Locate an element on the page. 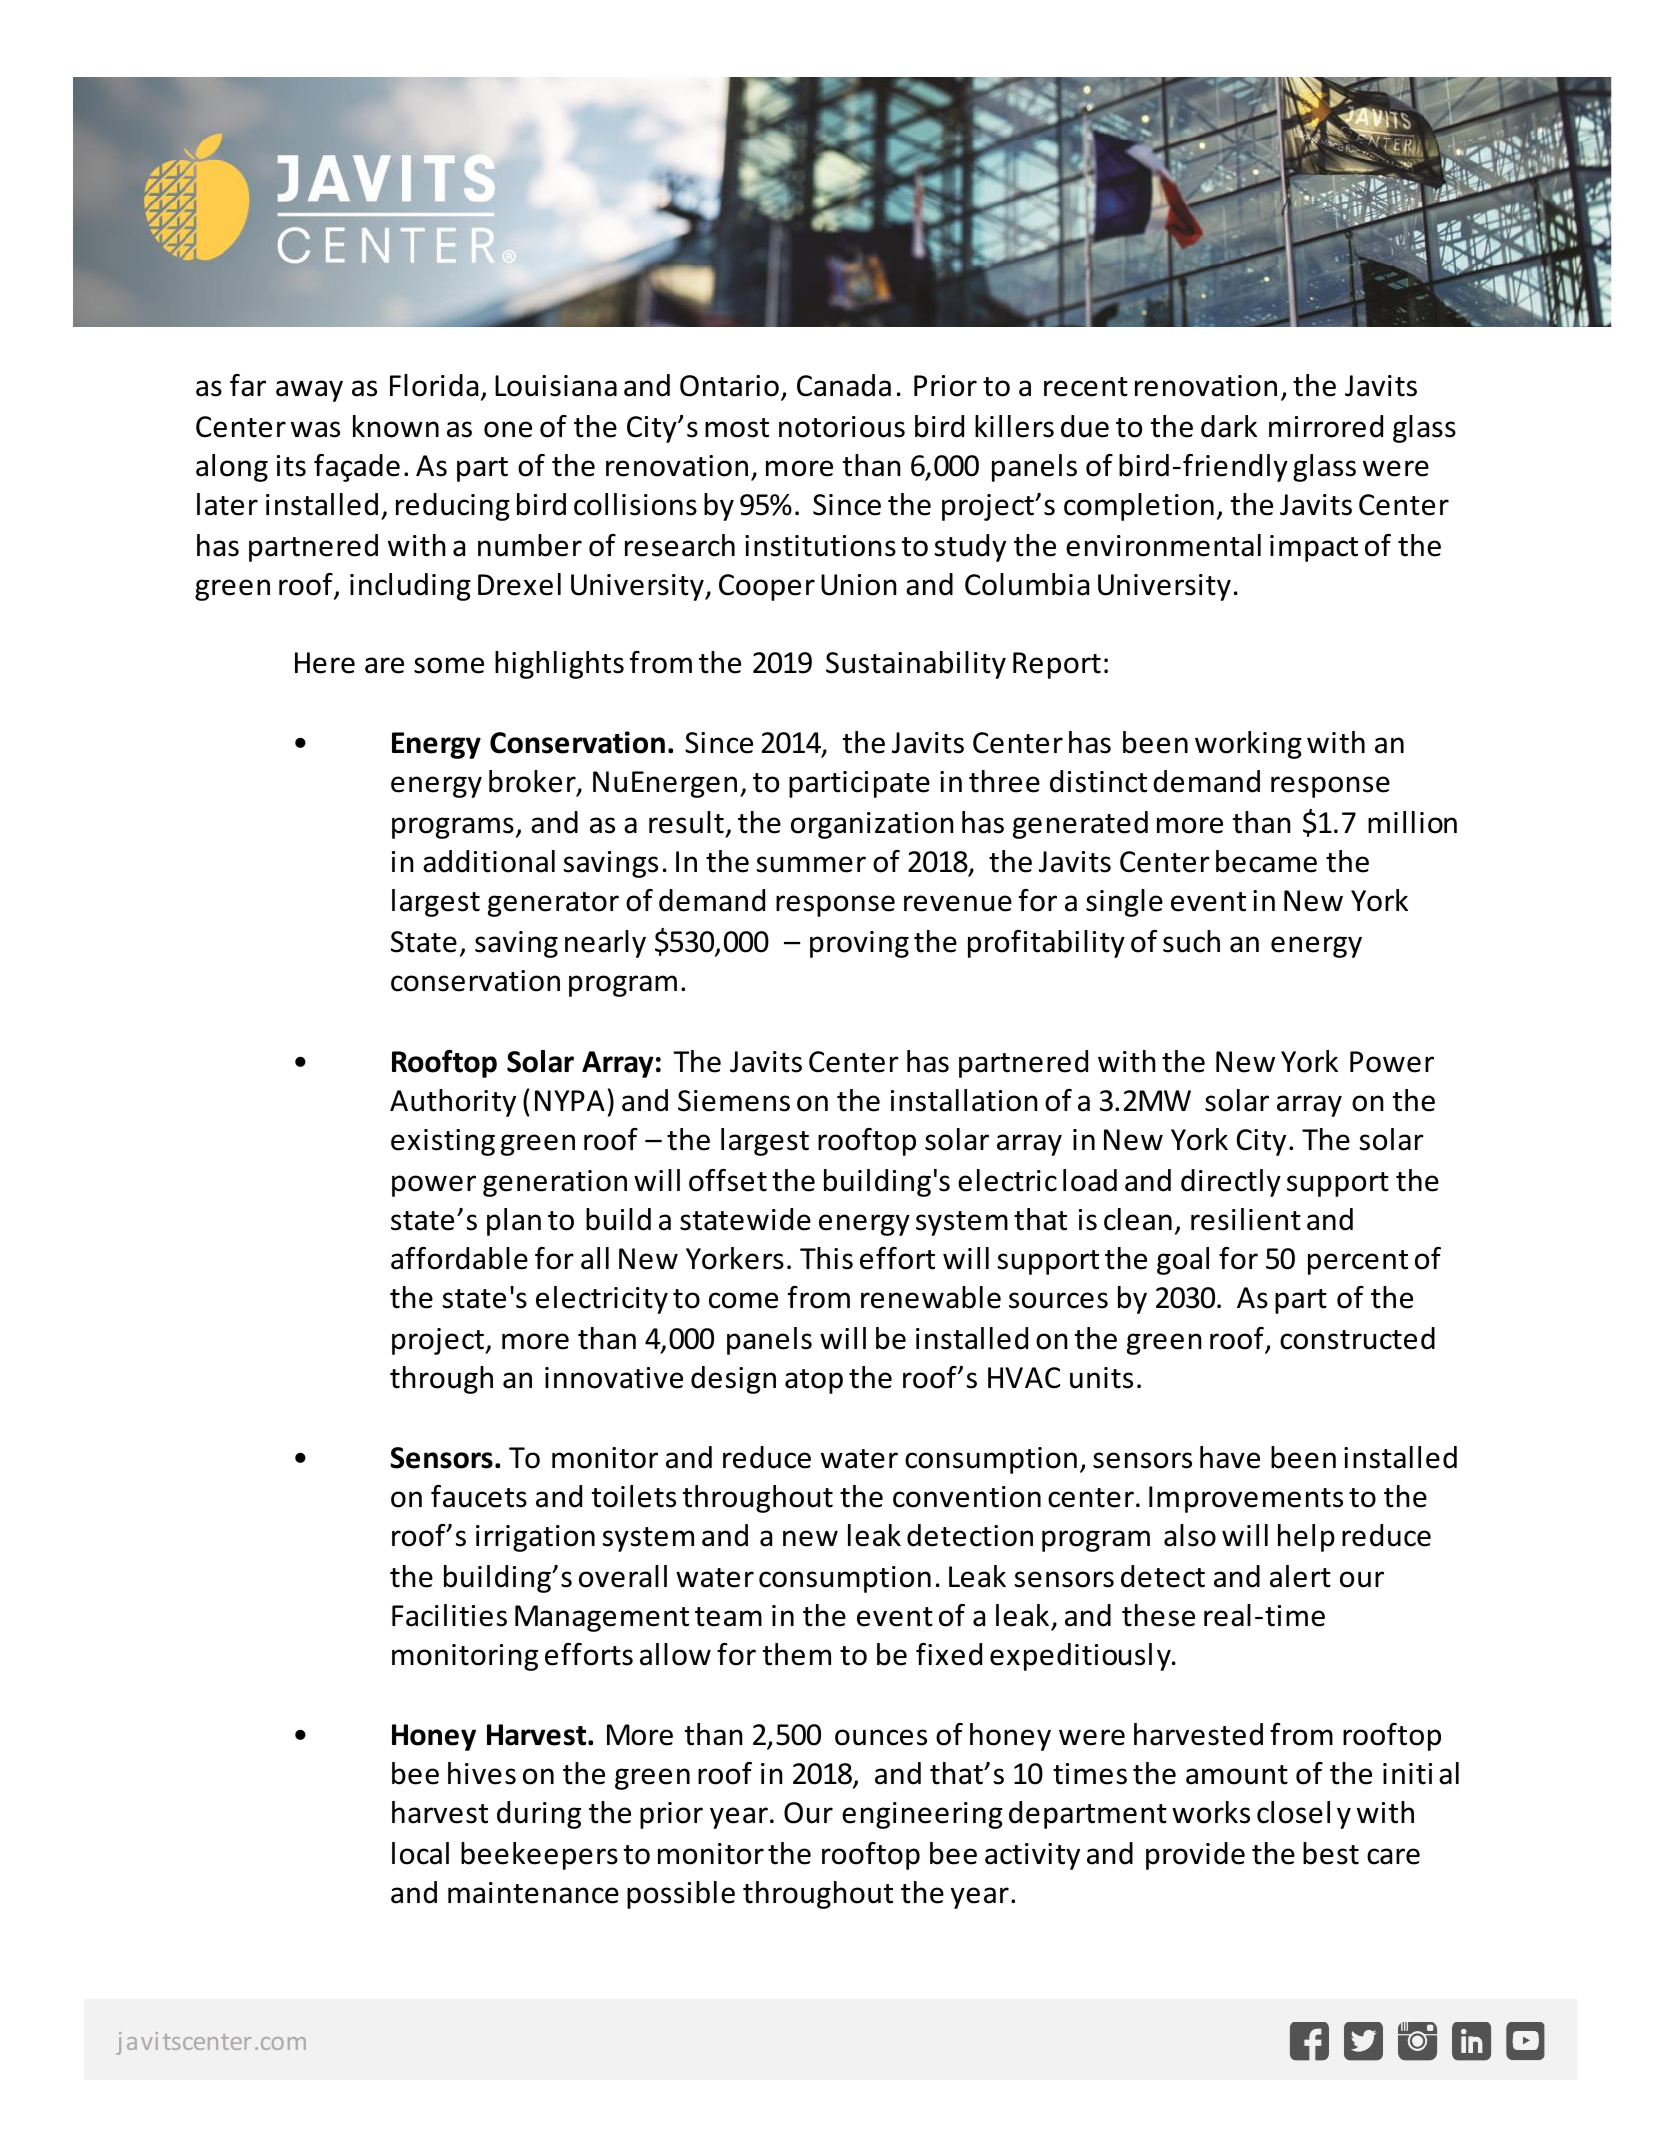  directly is located at coordinates (1231, 1183).
